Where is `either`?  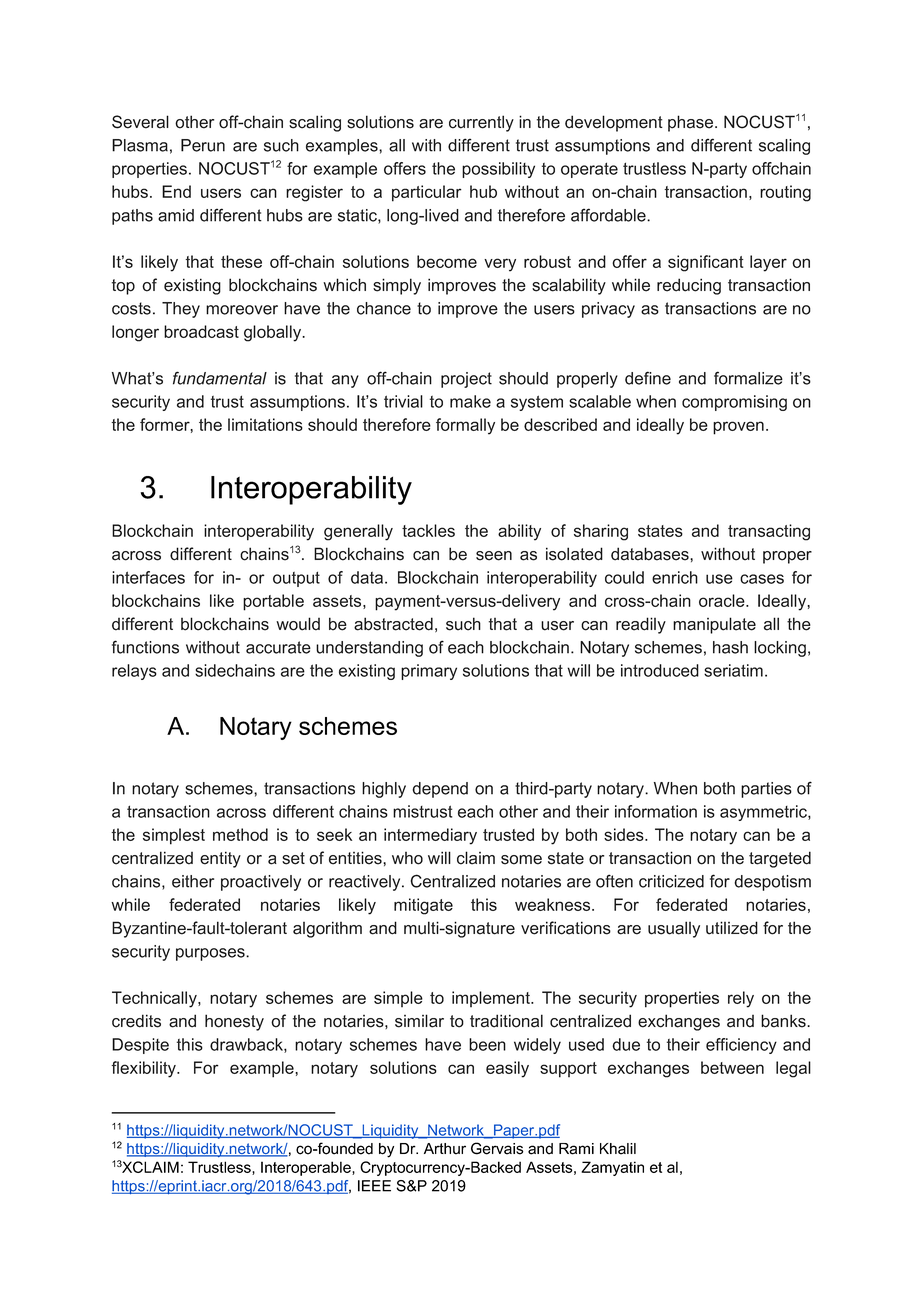
either is located at coordinates (193, 881).
